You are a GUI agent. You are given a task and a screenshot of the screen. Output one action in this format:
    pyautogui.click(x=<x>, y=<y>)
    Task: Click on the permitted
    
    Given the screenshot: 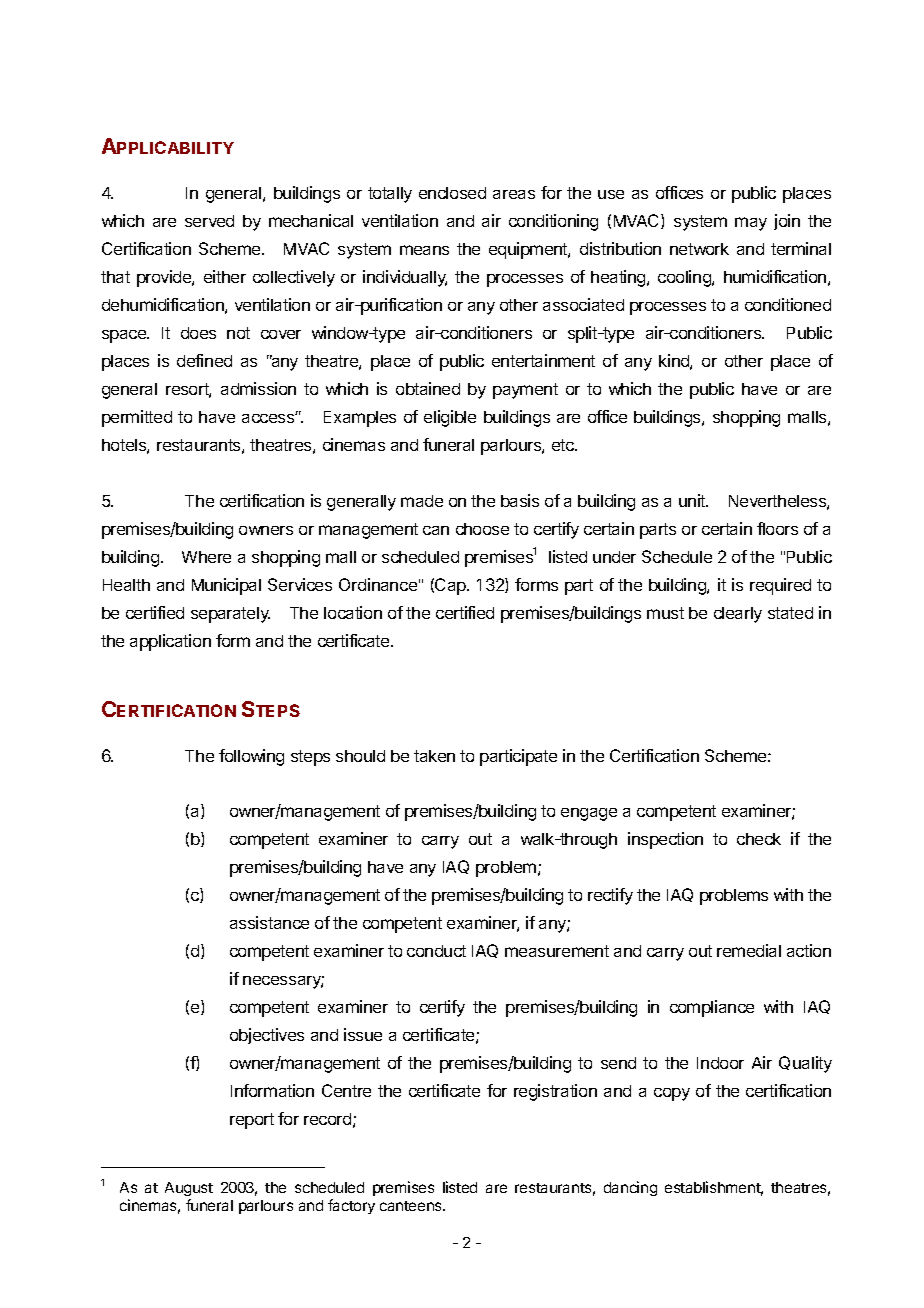 What is the action you would take?
    pyautogui.click(x=137, y=418)
